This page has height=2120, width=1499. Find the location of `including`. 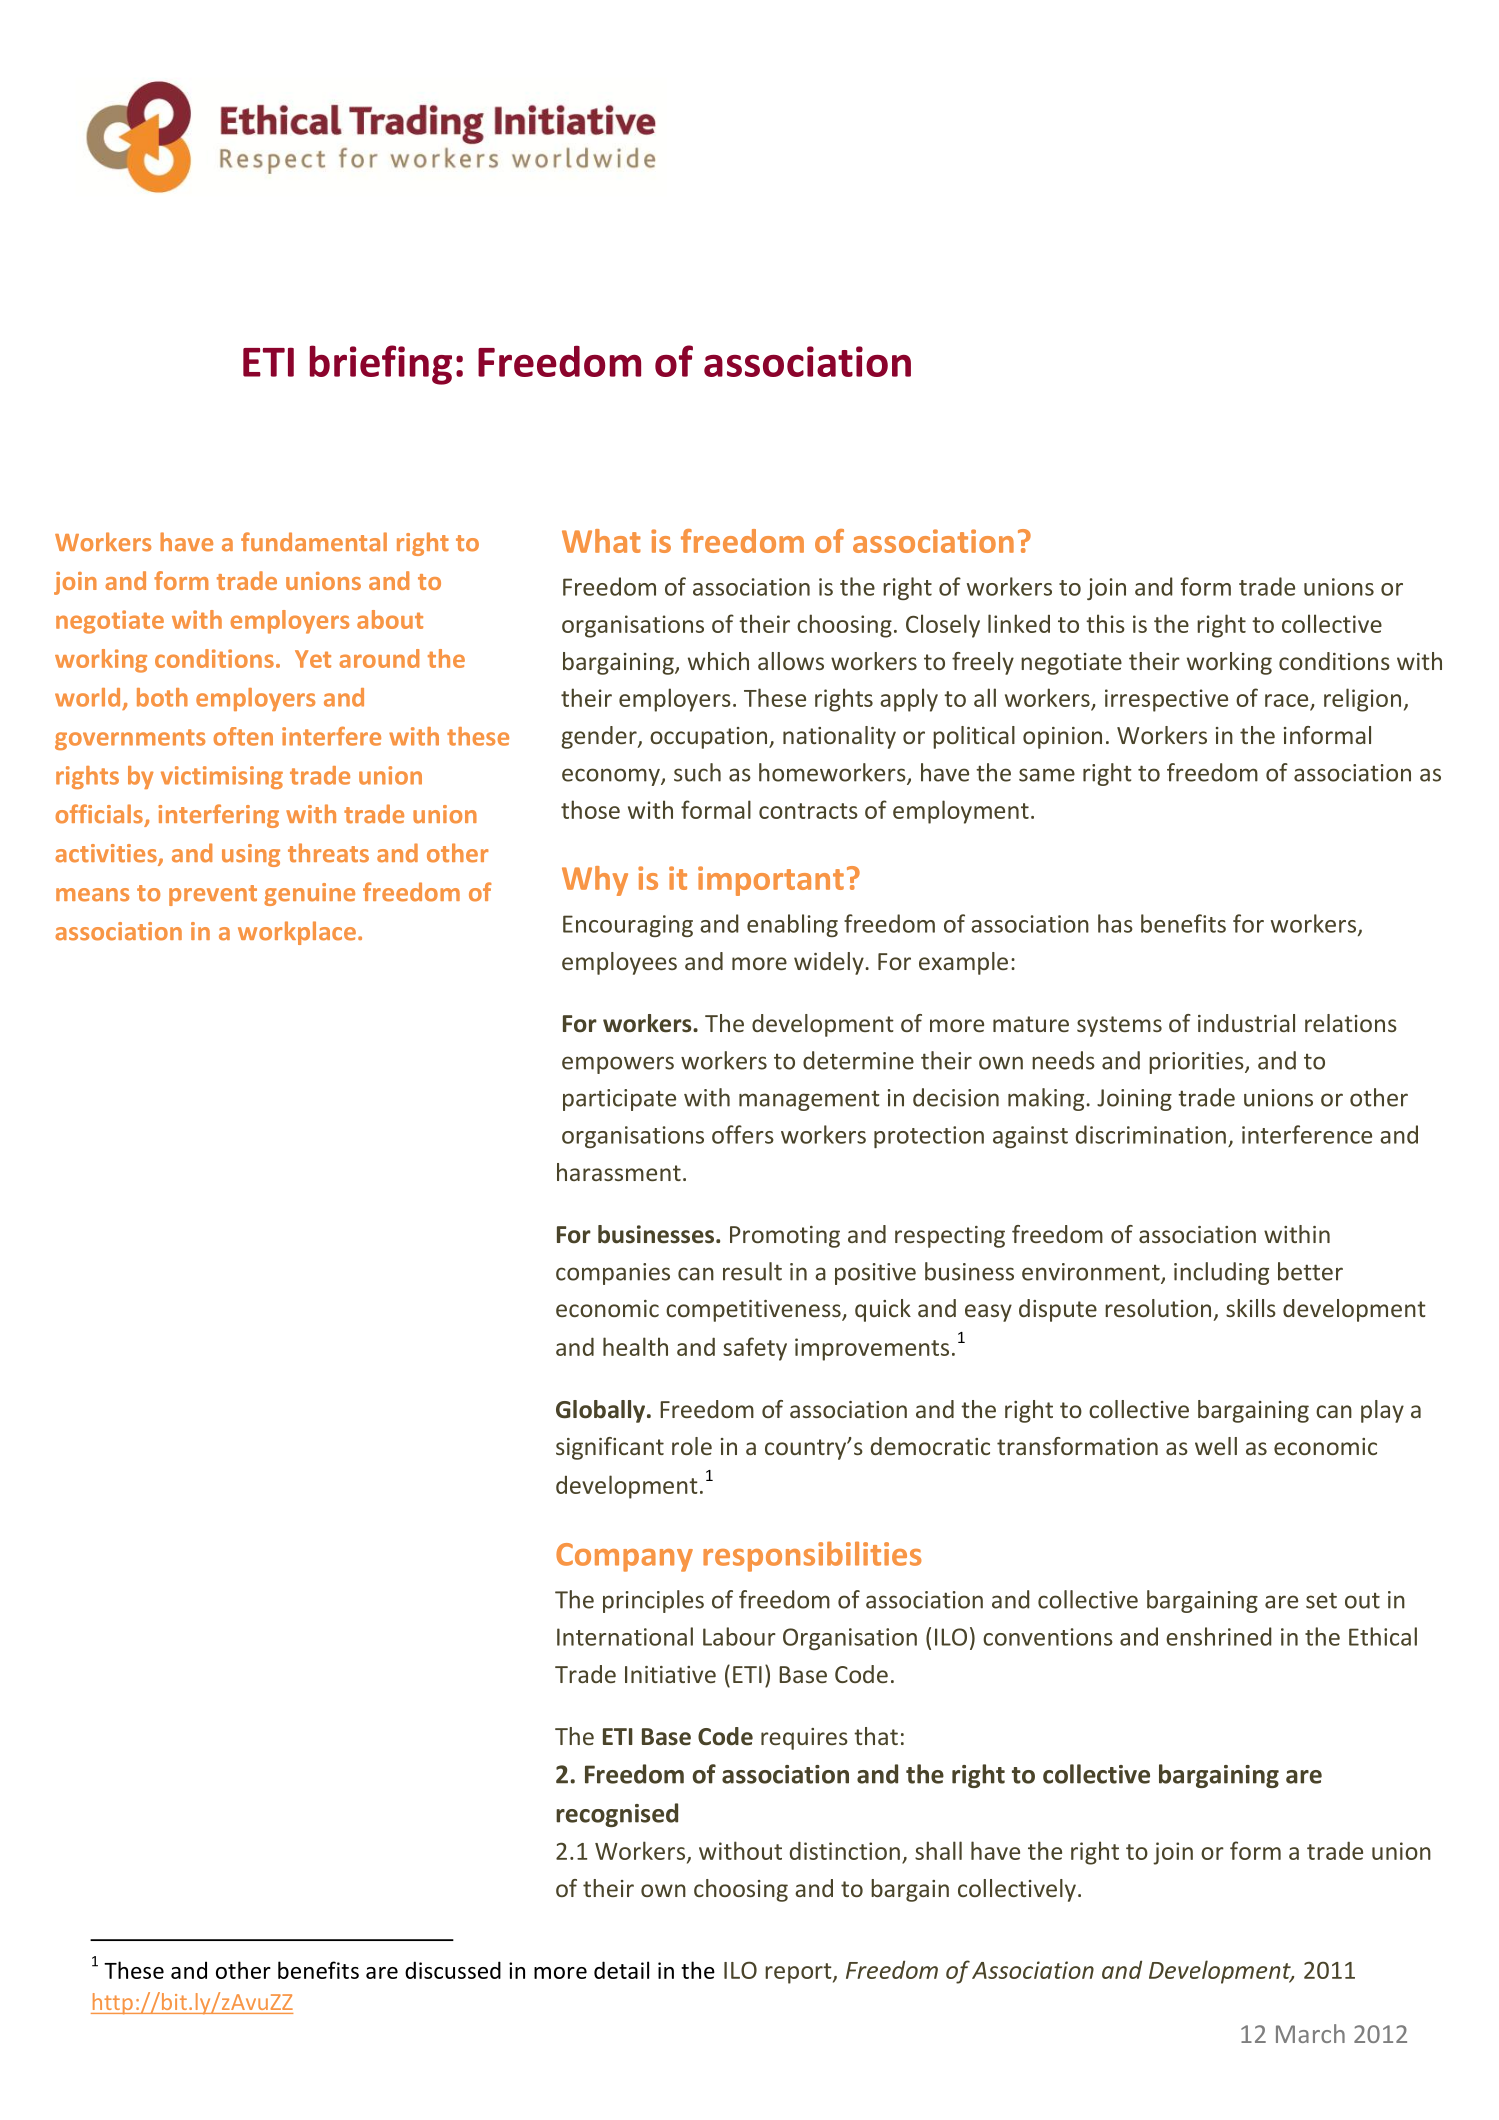

including is located at coordinates (1221, 1273).
